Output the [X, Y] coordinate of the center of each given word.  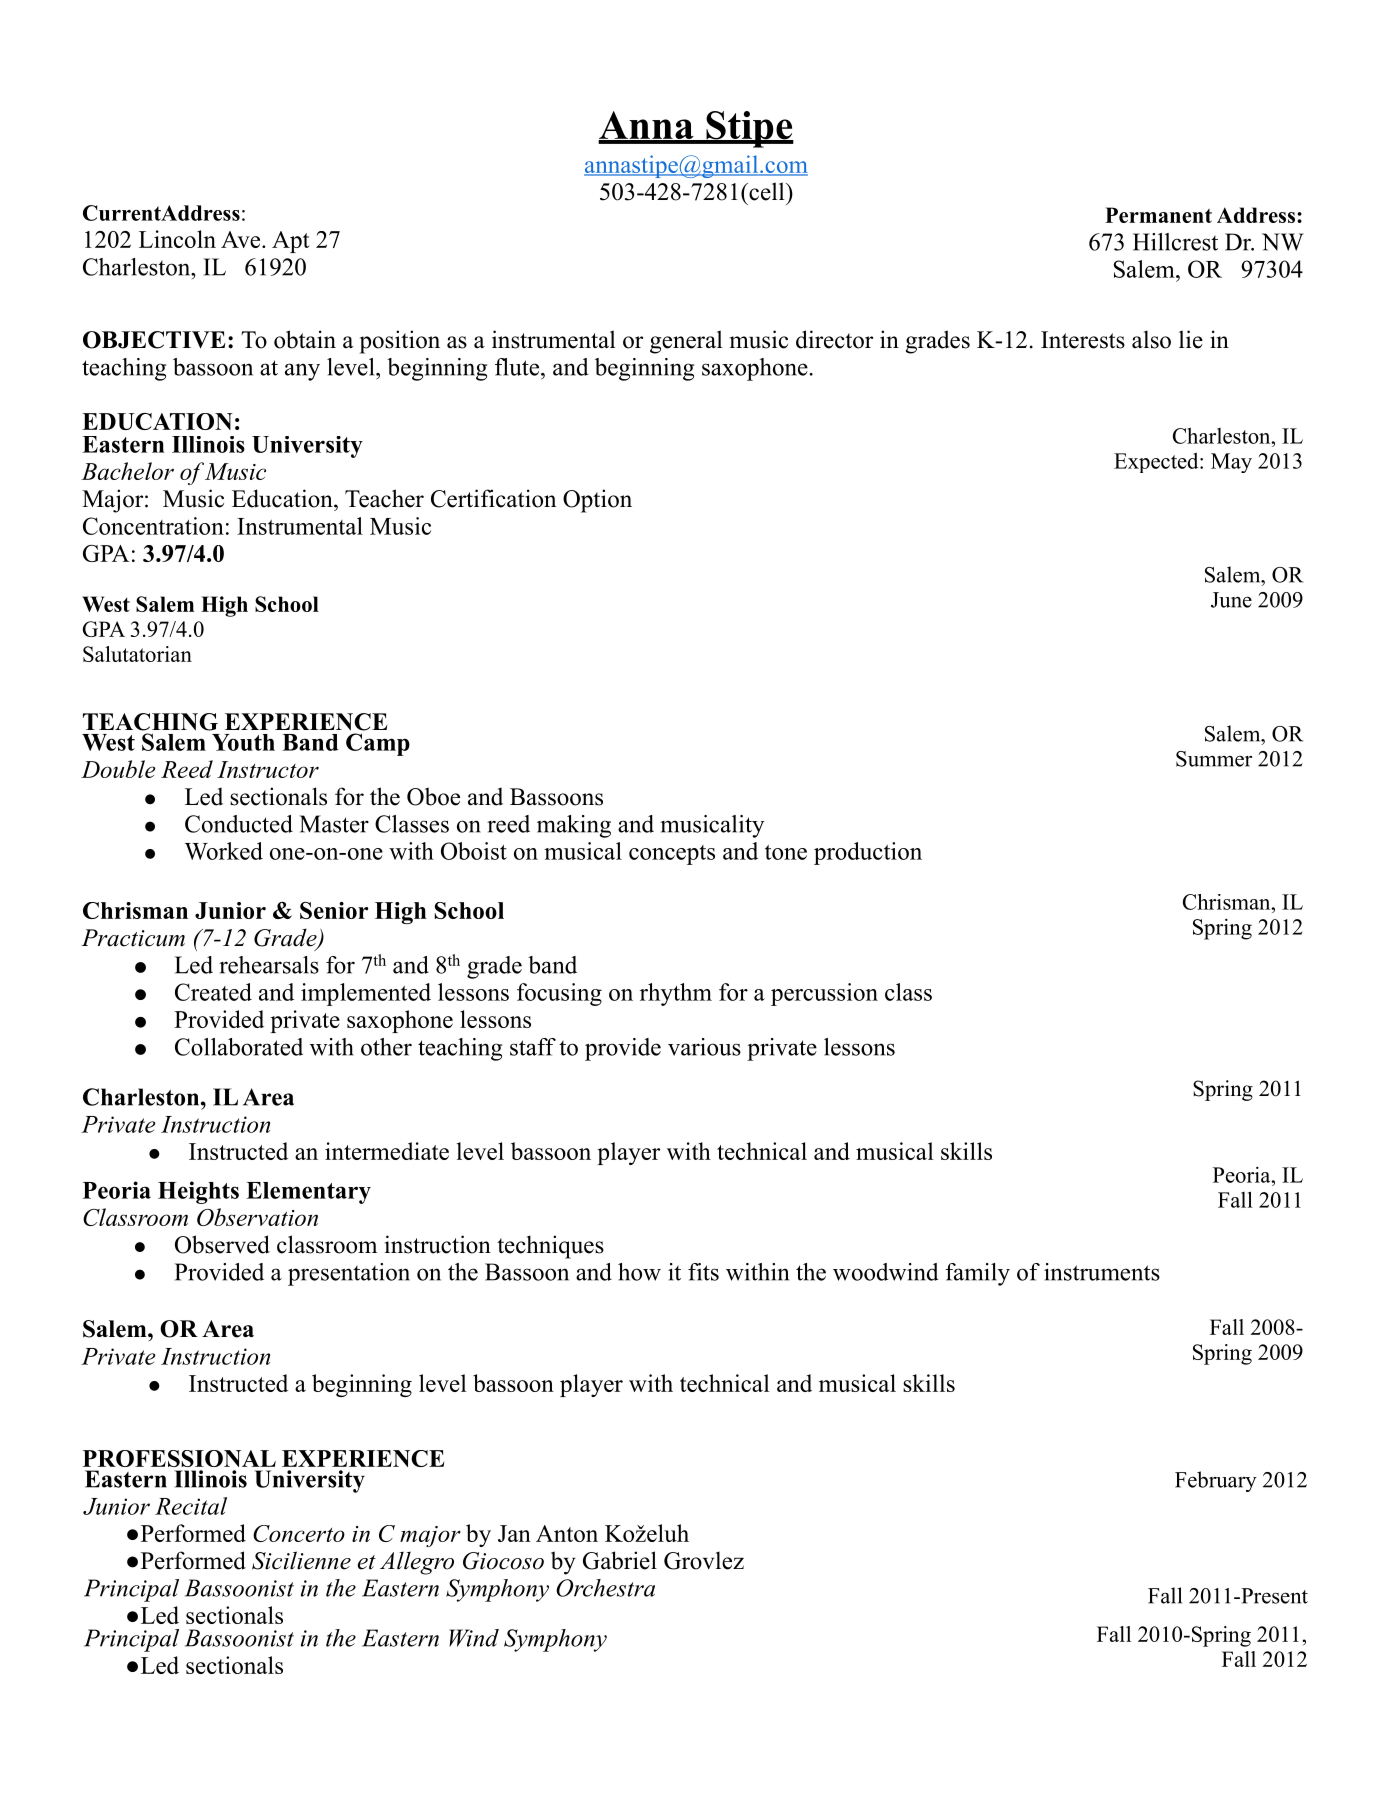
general [686, 342]
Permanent [1158, 215]
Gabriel [620, 1560]
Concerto [299, 1533]
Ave [242, 239]
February [1216, 1481]
